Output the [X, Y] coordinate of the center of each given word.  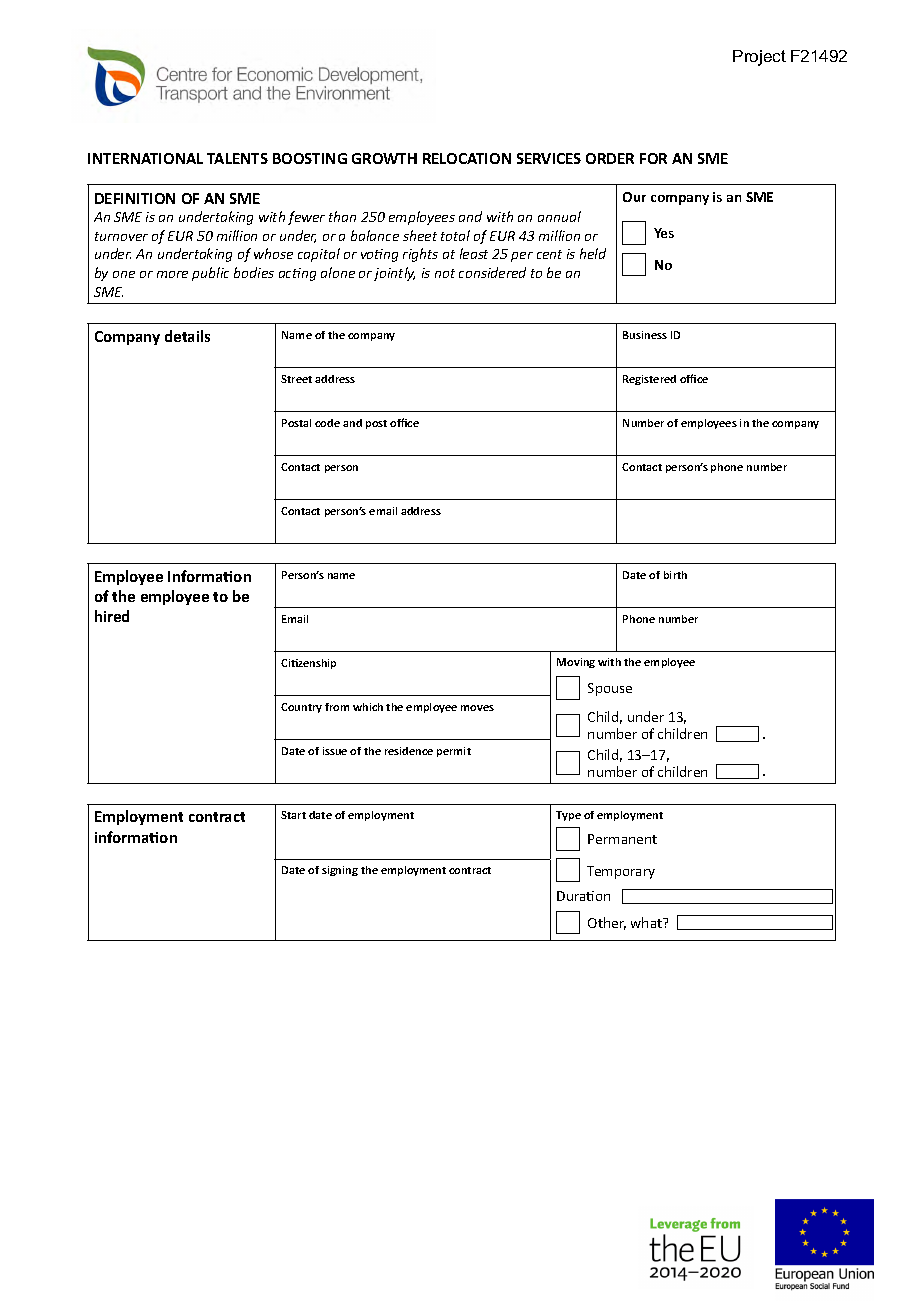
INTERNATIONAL [145, 158]
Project [759, 58]
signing [340, 871]
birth [675, 575]
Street [296, 379]
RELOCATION [467, 158]
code [327, 423]
